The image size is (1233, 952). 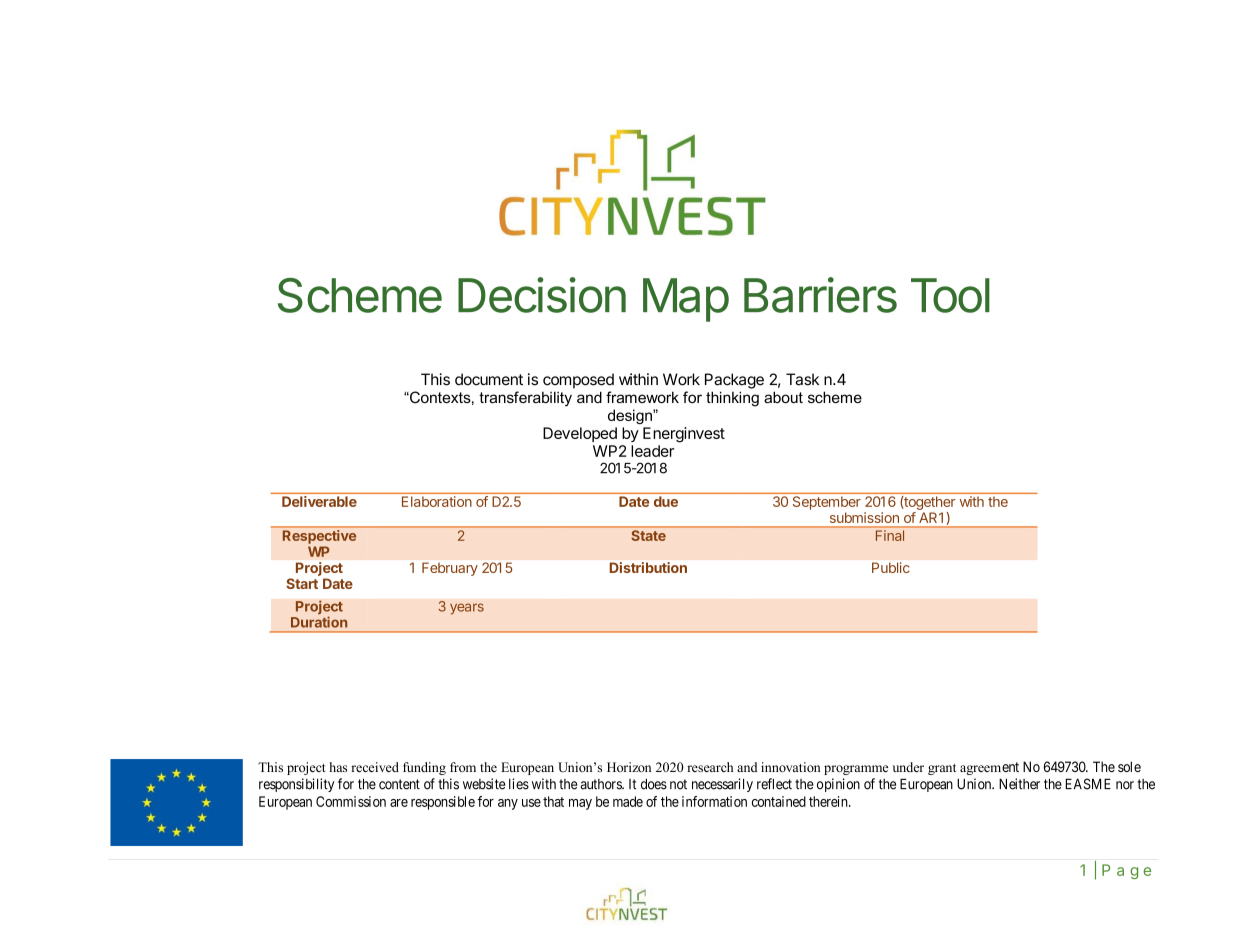 I want to click on content, so click(x=399, y=784).
